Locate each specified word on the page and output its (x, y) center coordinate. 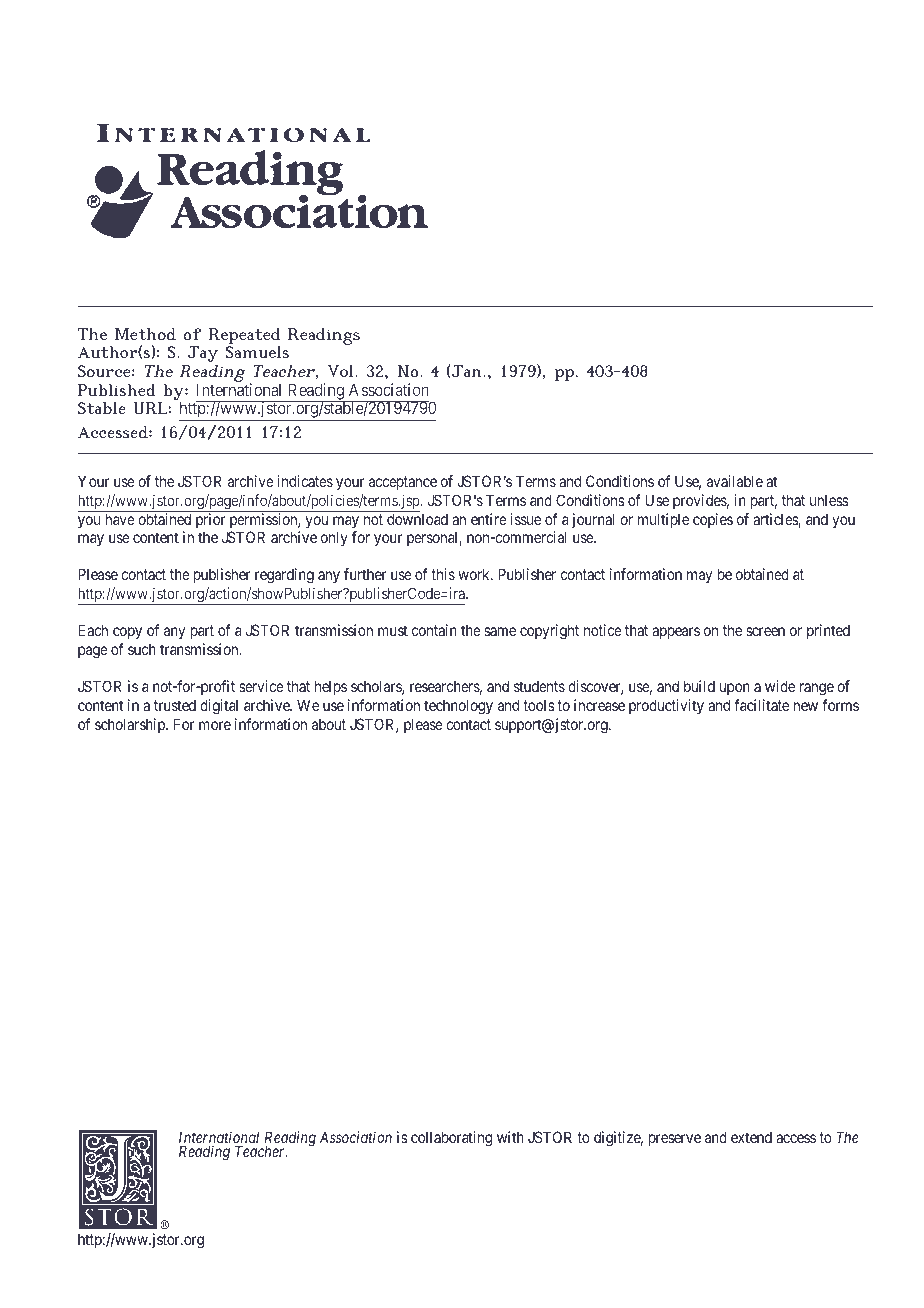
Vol (341, 371)
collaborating (451, 1139)
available (735, 481)
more (215, 725)
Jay (203, 354)
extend (751, 1137)
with (510, 1137)
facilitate (761, 705)
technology (458, 707)
